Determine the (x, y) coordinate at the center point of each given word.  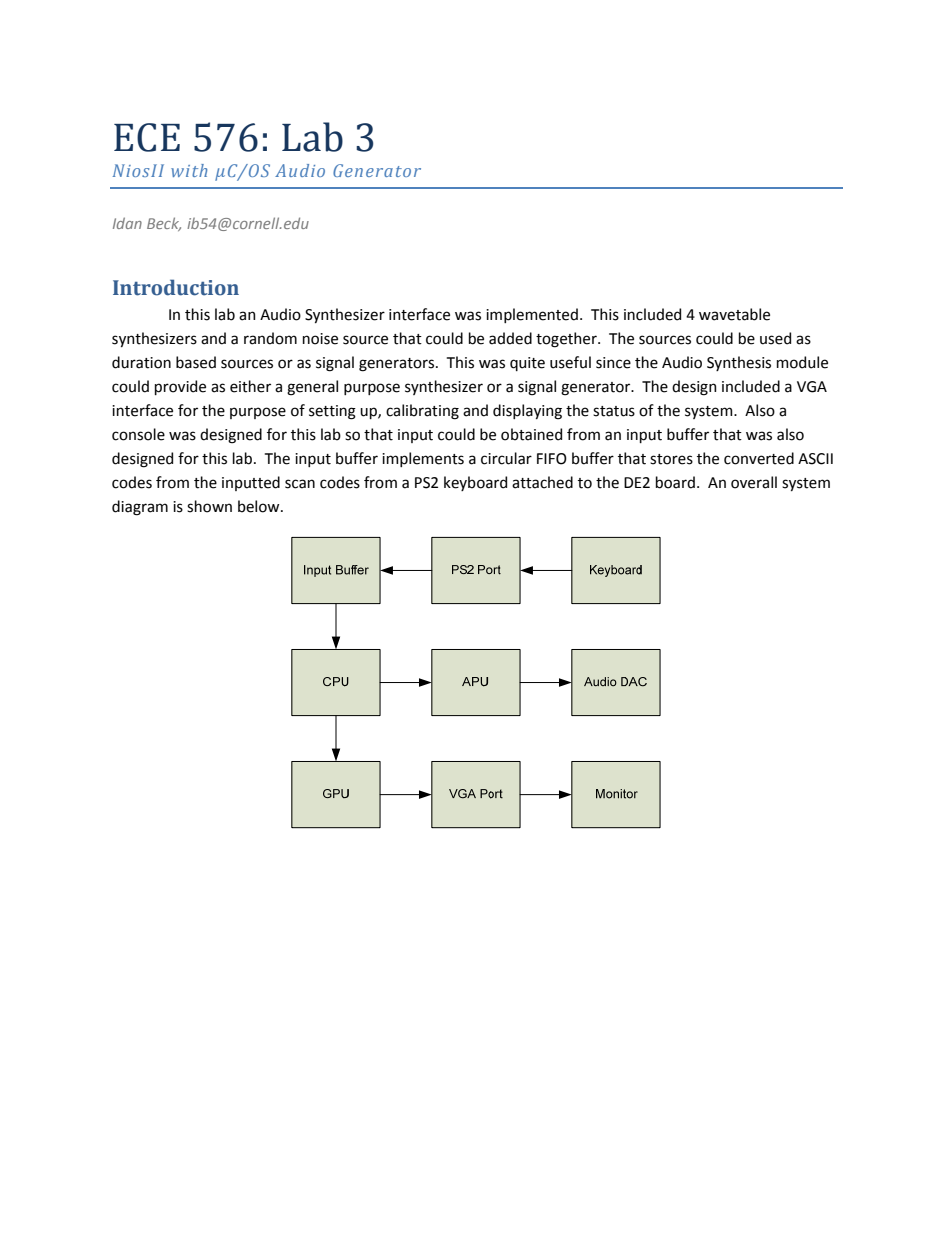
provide (180, 387)
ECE (147, 137)
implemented (532, 315)
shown (209, 506)
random (270, 338)
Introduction (176, 287)
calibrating (422, 412)
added (510, 338)
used (775, 338)
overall (754, 482)
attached (542, 482)
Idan (127, 223)
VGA (812, 387)
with (189, 170)
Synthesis (739, 363)
